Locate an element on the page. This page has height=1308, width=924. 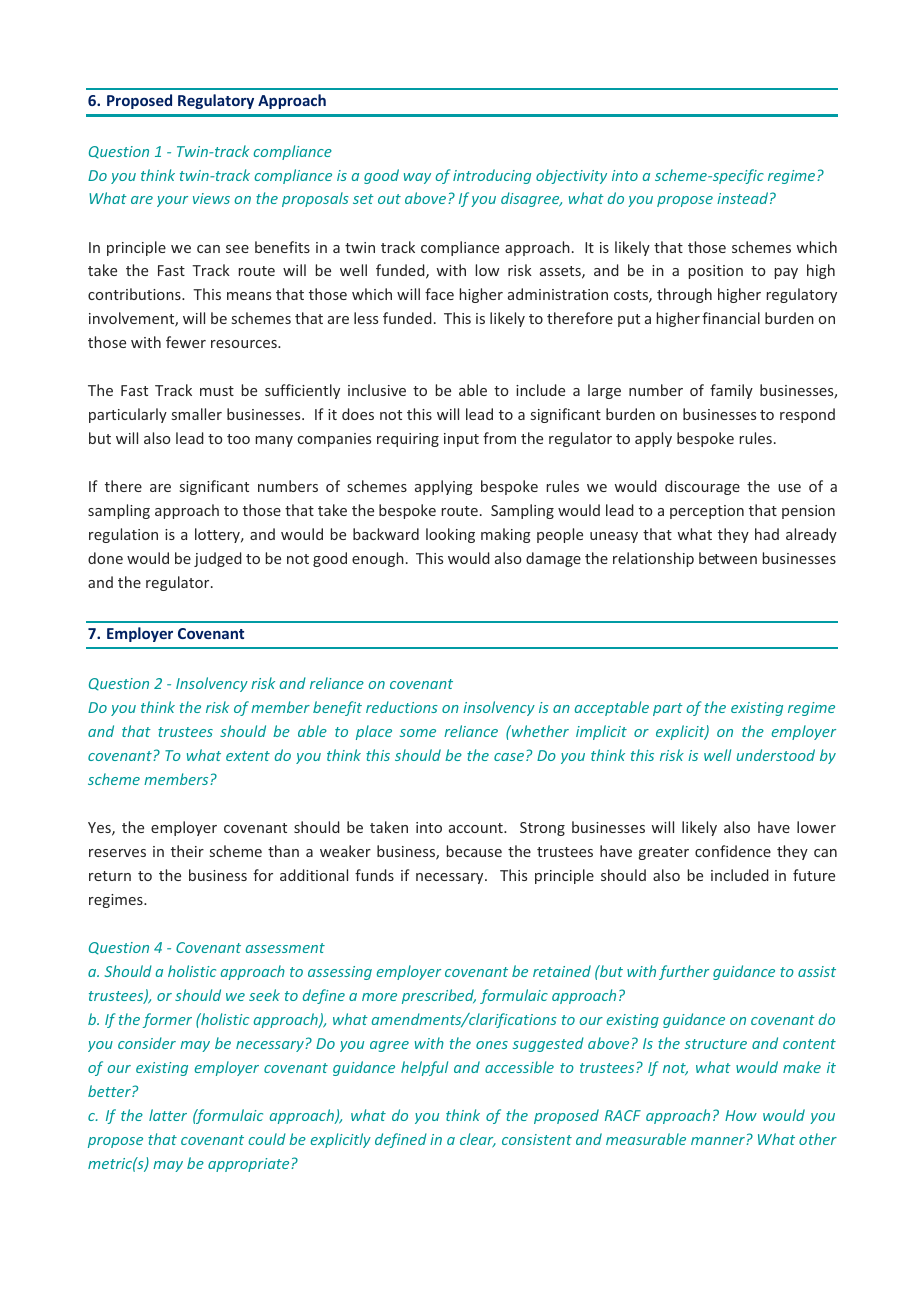
your is located at coordinates (172, 201).
